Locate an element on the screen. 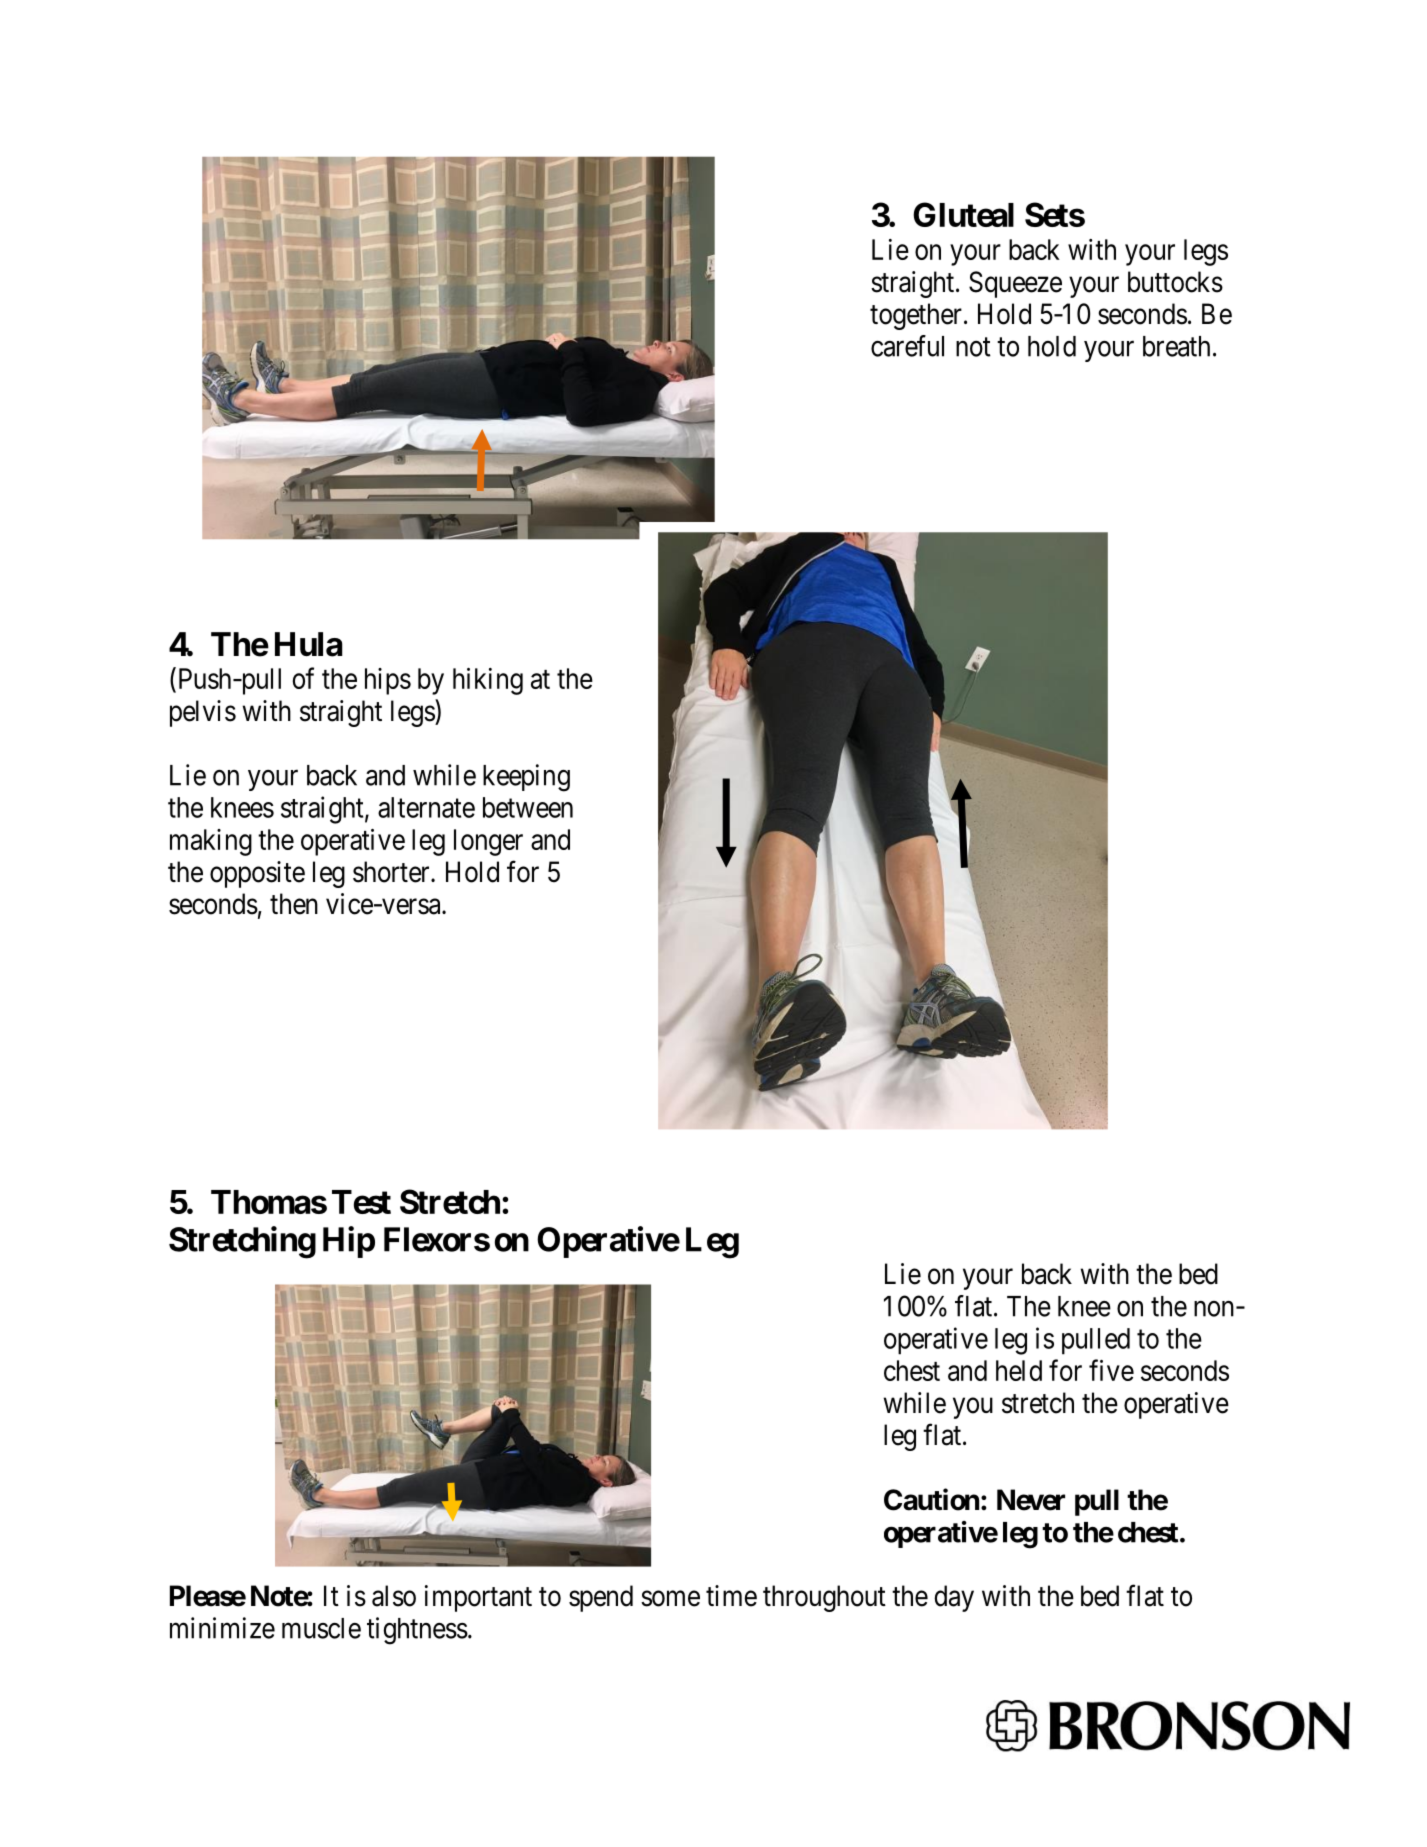 The height and width of the screenshot is (1847, 1427). some is located at coordinates (670, 1599).
